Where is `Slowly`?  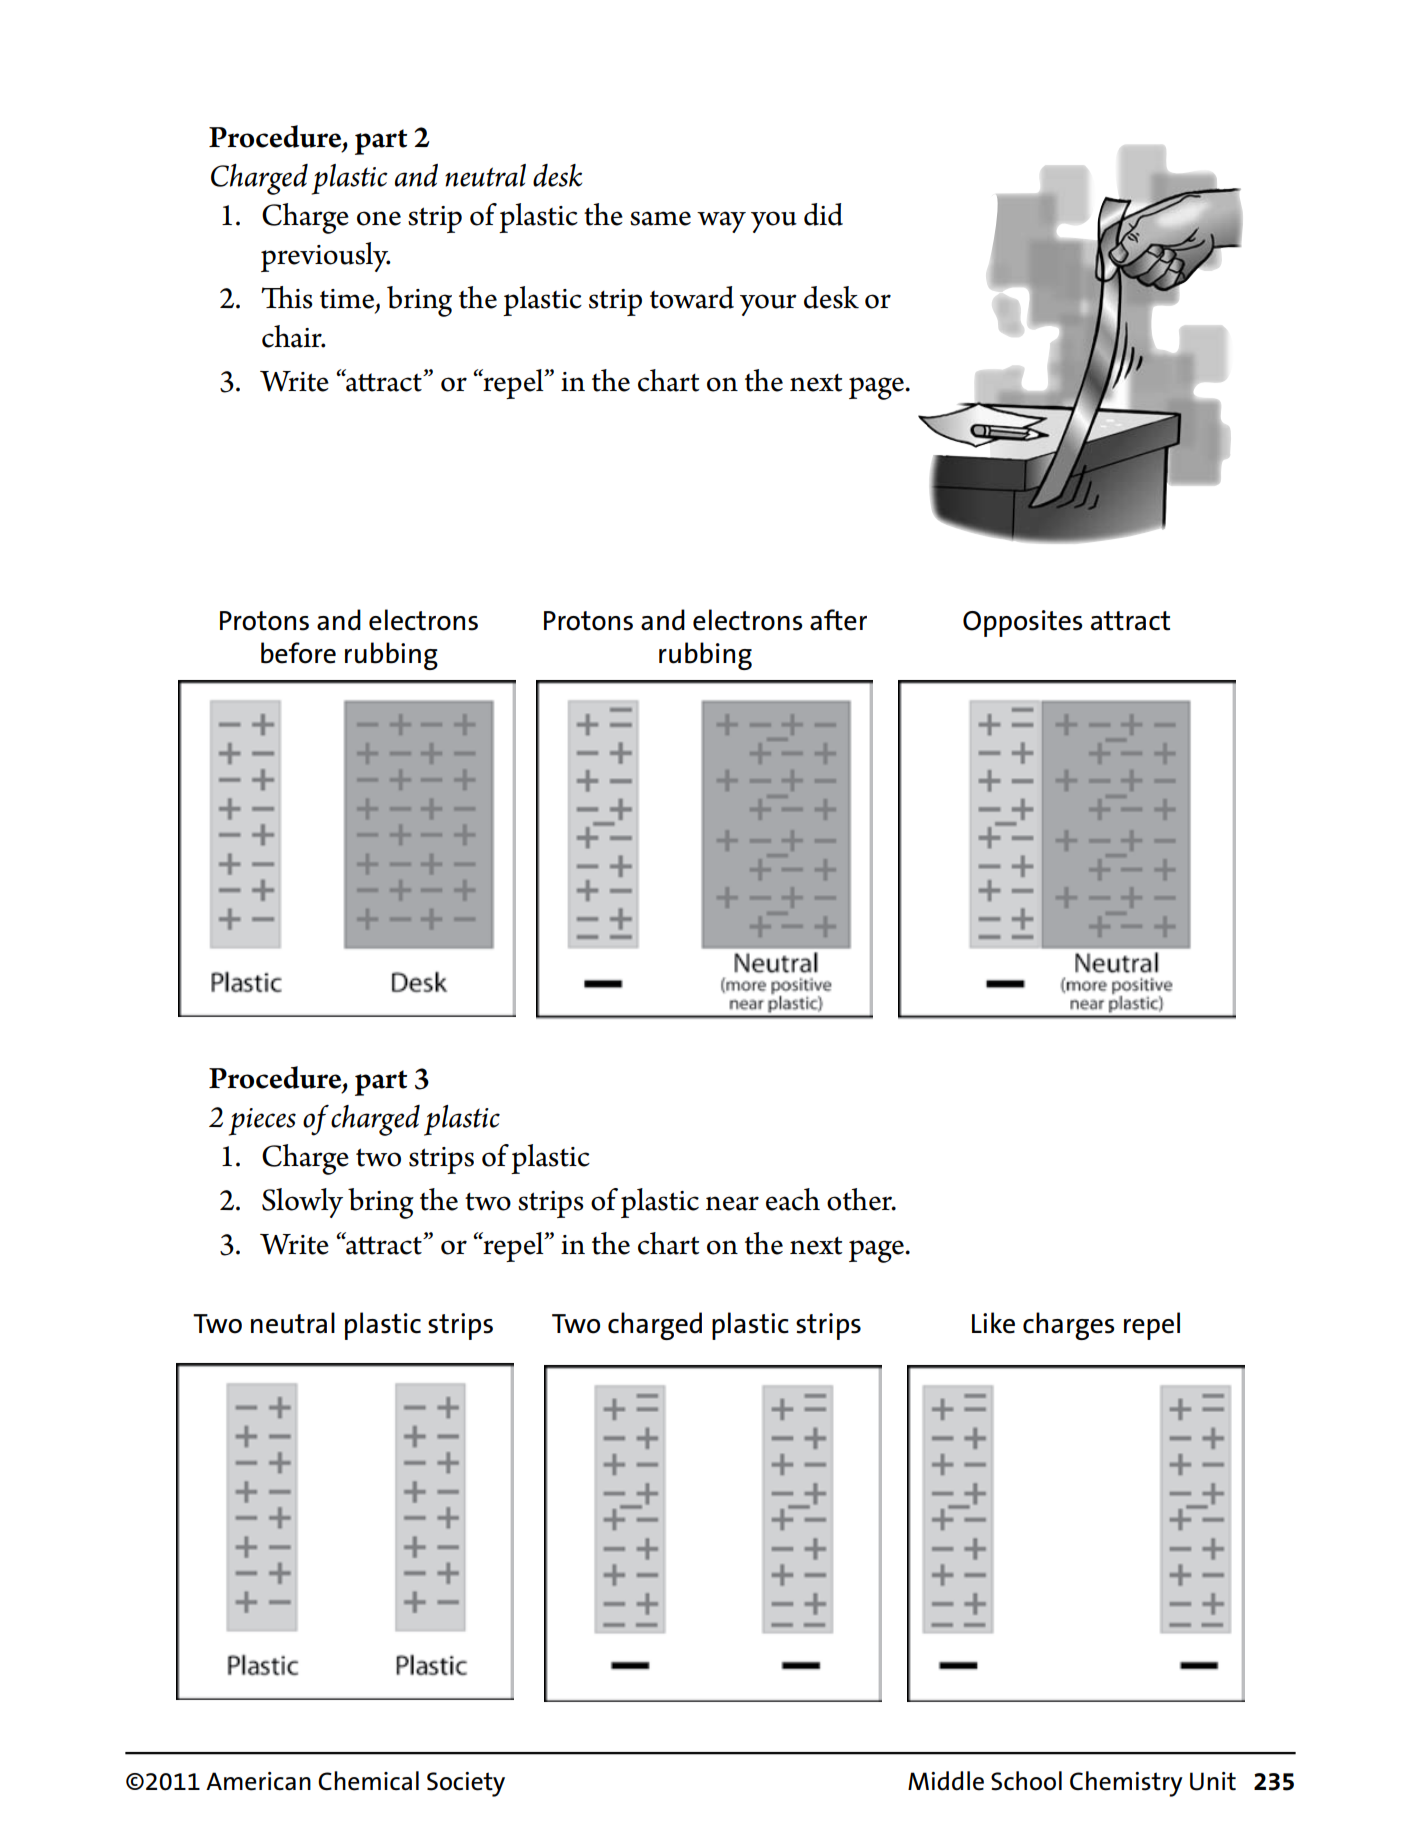
Slowly is located at coordinates (302, 1203).
